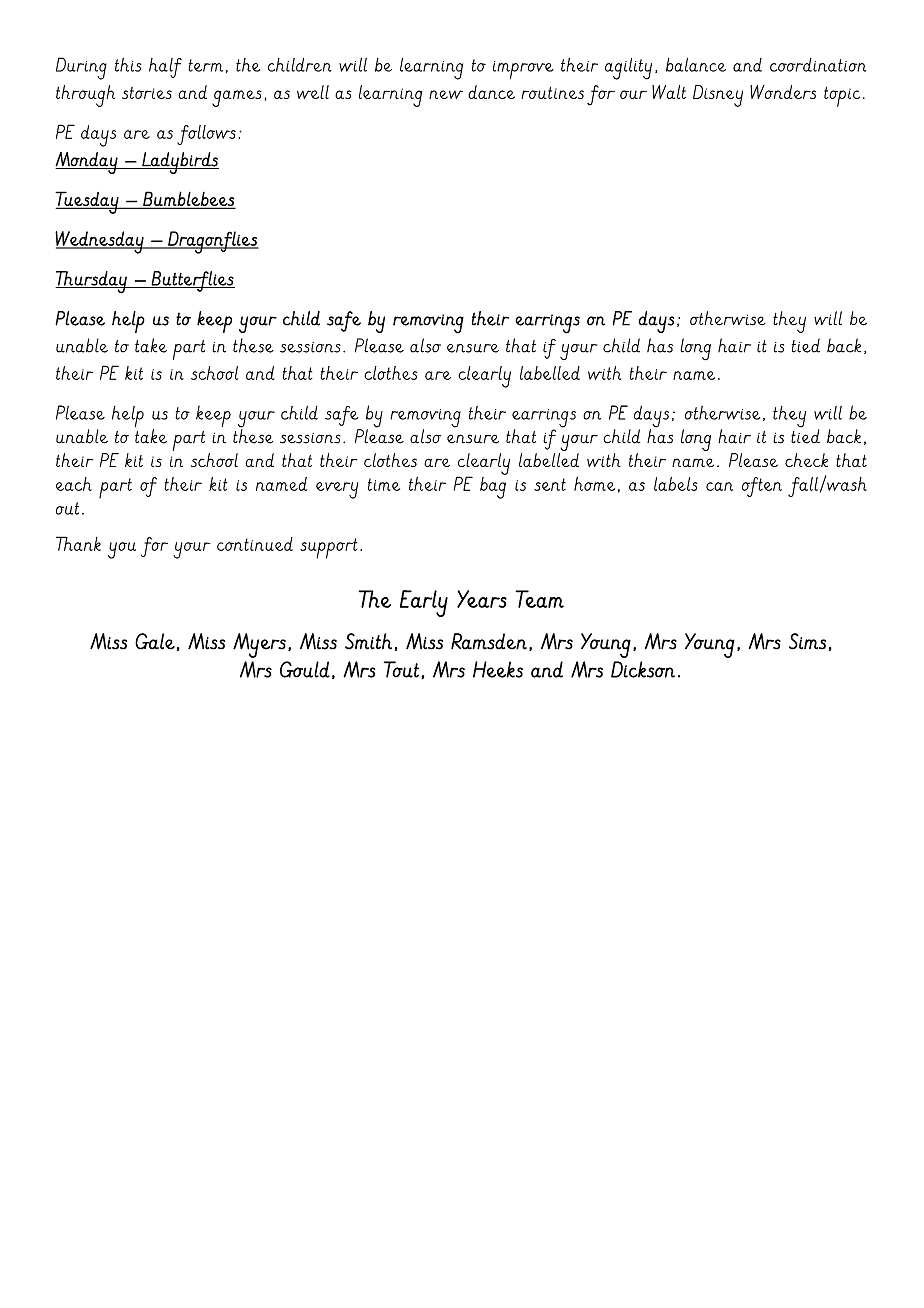 Image resolution: width=924 pixels, height=1308 pixels. What do you see at coordinates (188, 199) in the screenshot?
I see `Bumblebees` at bounding box center [188, 199].
